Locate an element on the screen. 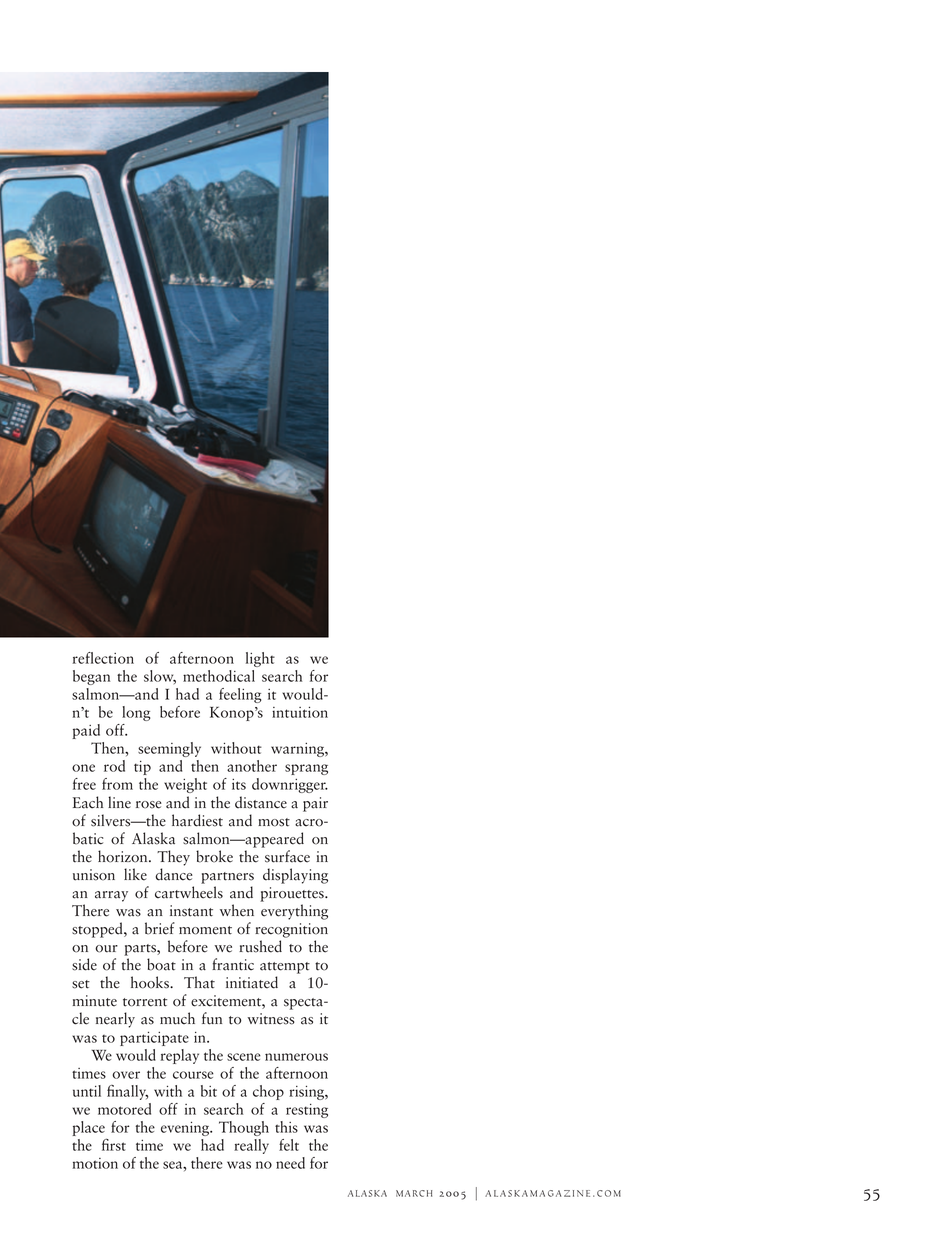 Image resolution: width=952 pixels, height=1241 pixels. They is located at coordinates (173, 858).
